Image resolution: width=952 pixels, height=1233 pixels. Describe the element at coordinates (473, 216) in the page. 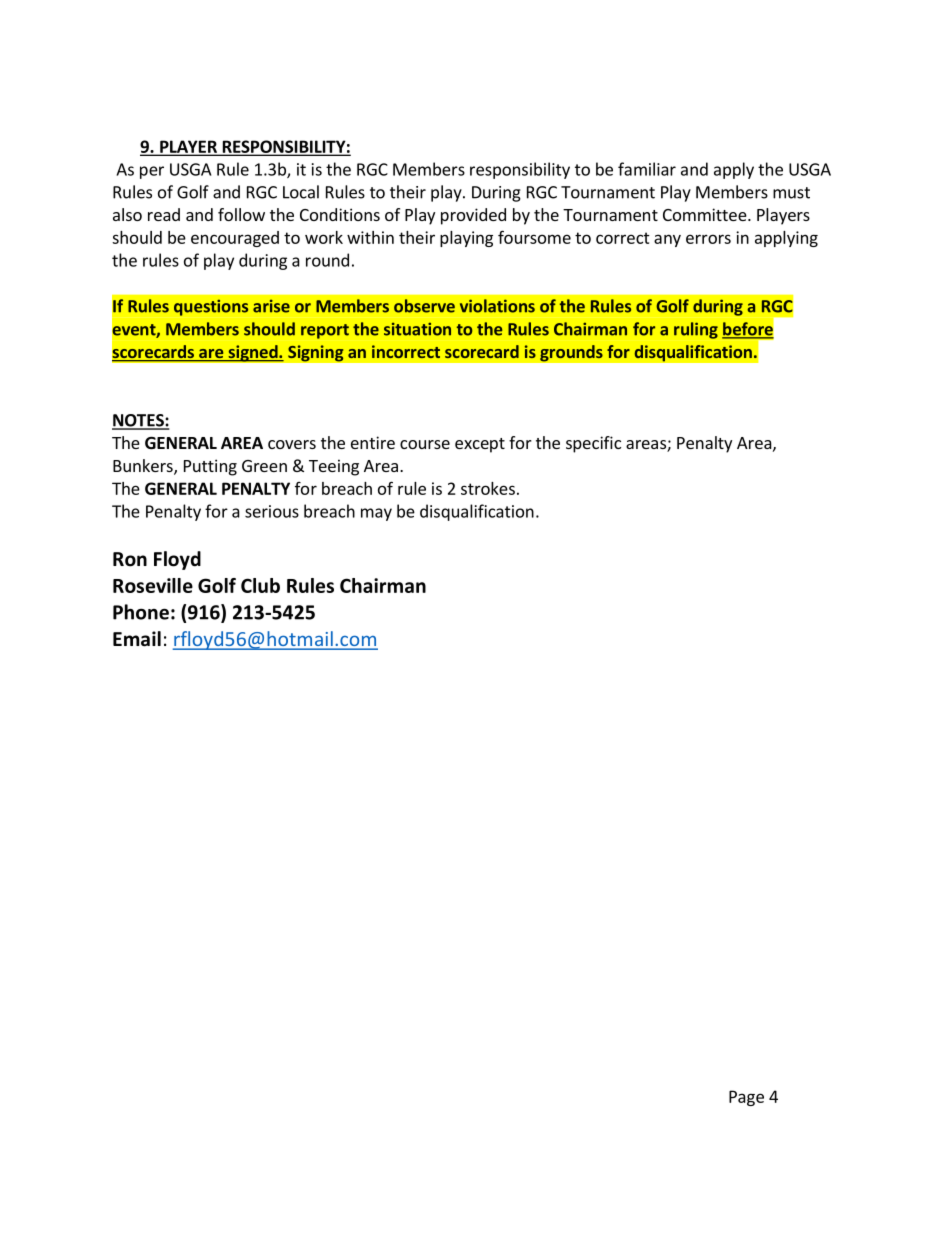

I see `provided` at that location.
